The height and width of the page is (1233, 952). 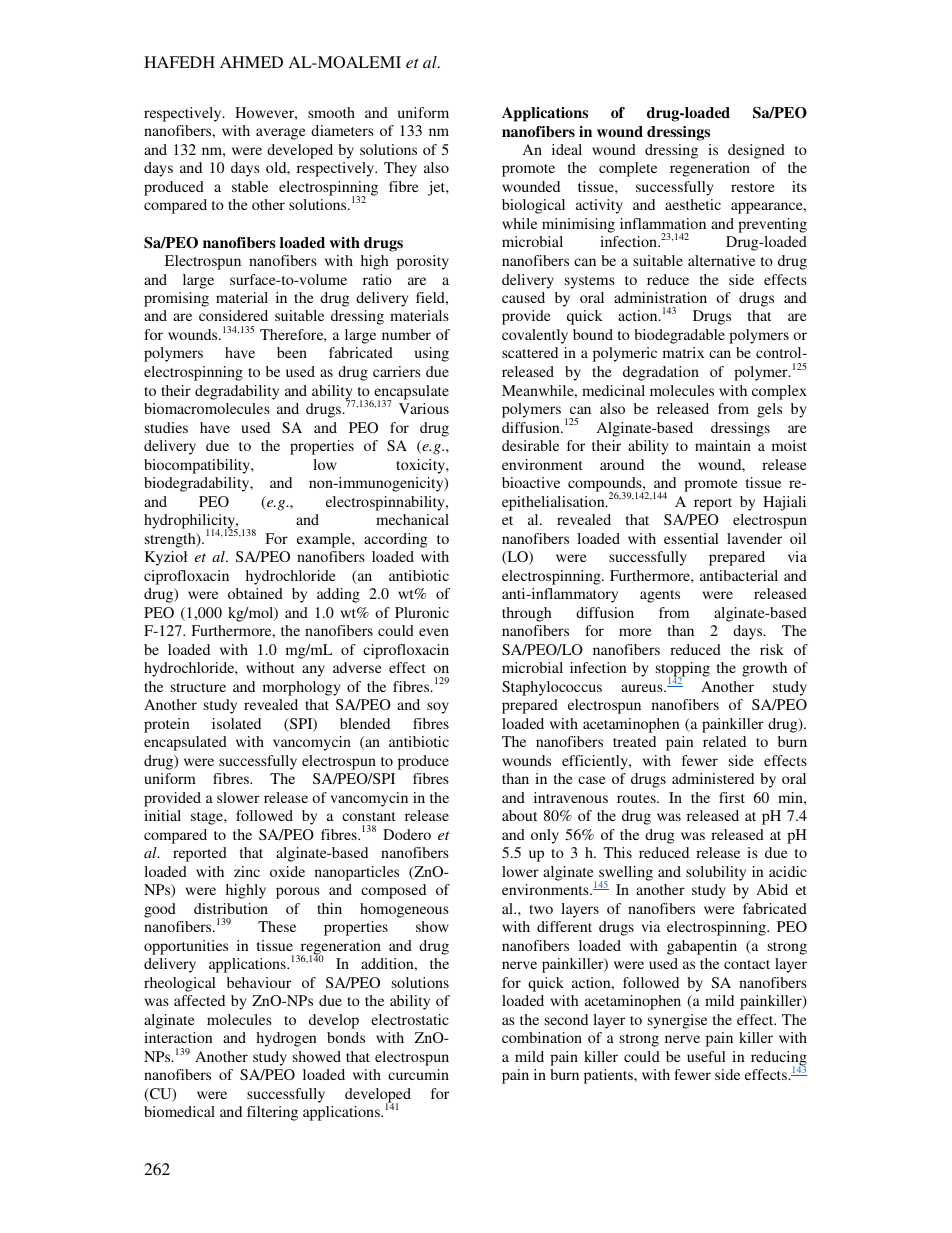 I want to click on maintain, so click(x=723, y=445).
